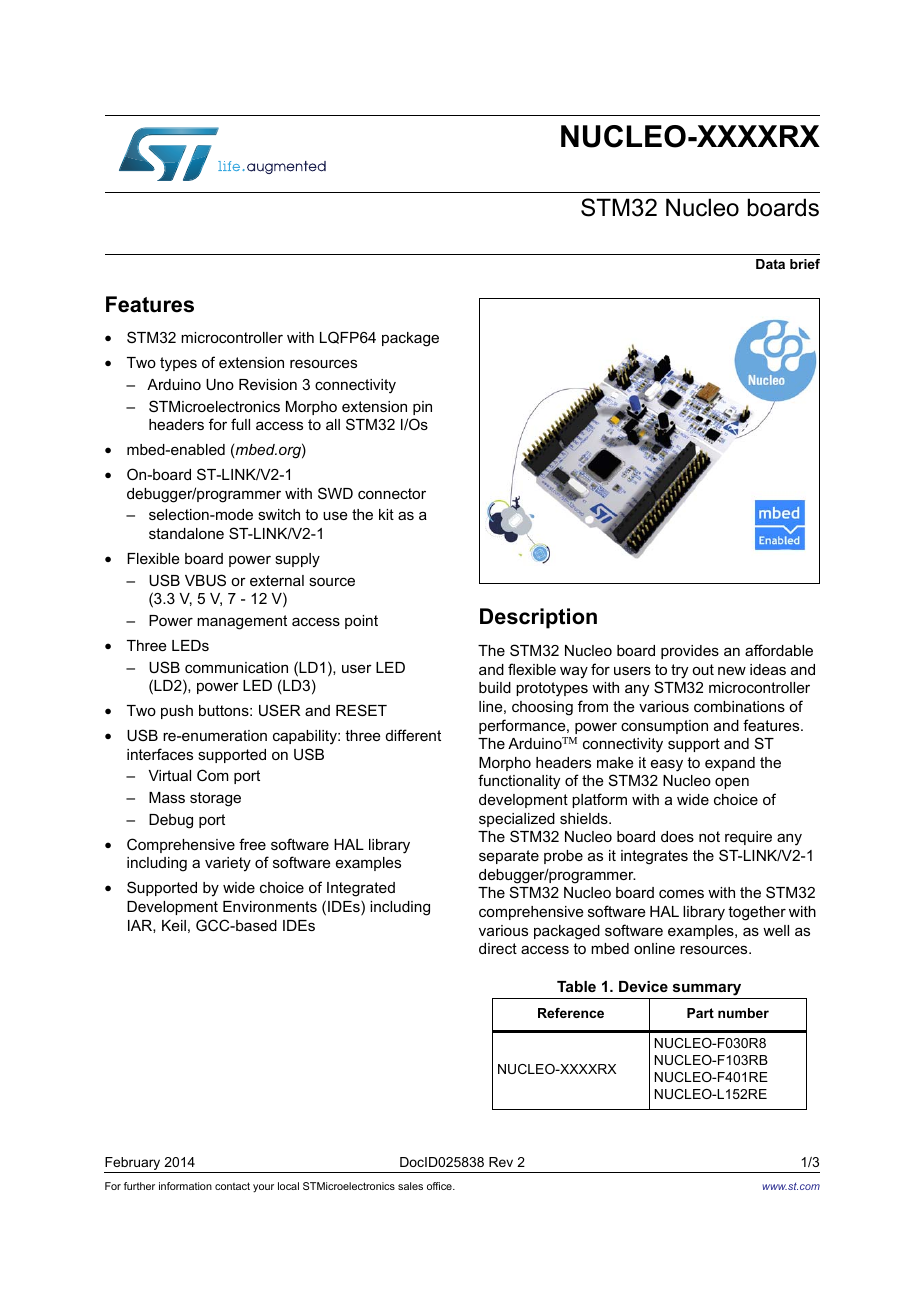  I want to click on contact, so click(232, 1186).
